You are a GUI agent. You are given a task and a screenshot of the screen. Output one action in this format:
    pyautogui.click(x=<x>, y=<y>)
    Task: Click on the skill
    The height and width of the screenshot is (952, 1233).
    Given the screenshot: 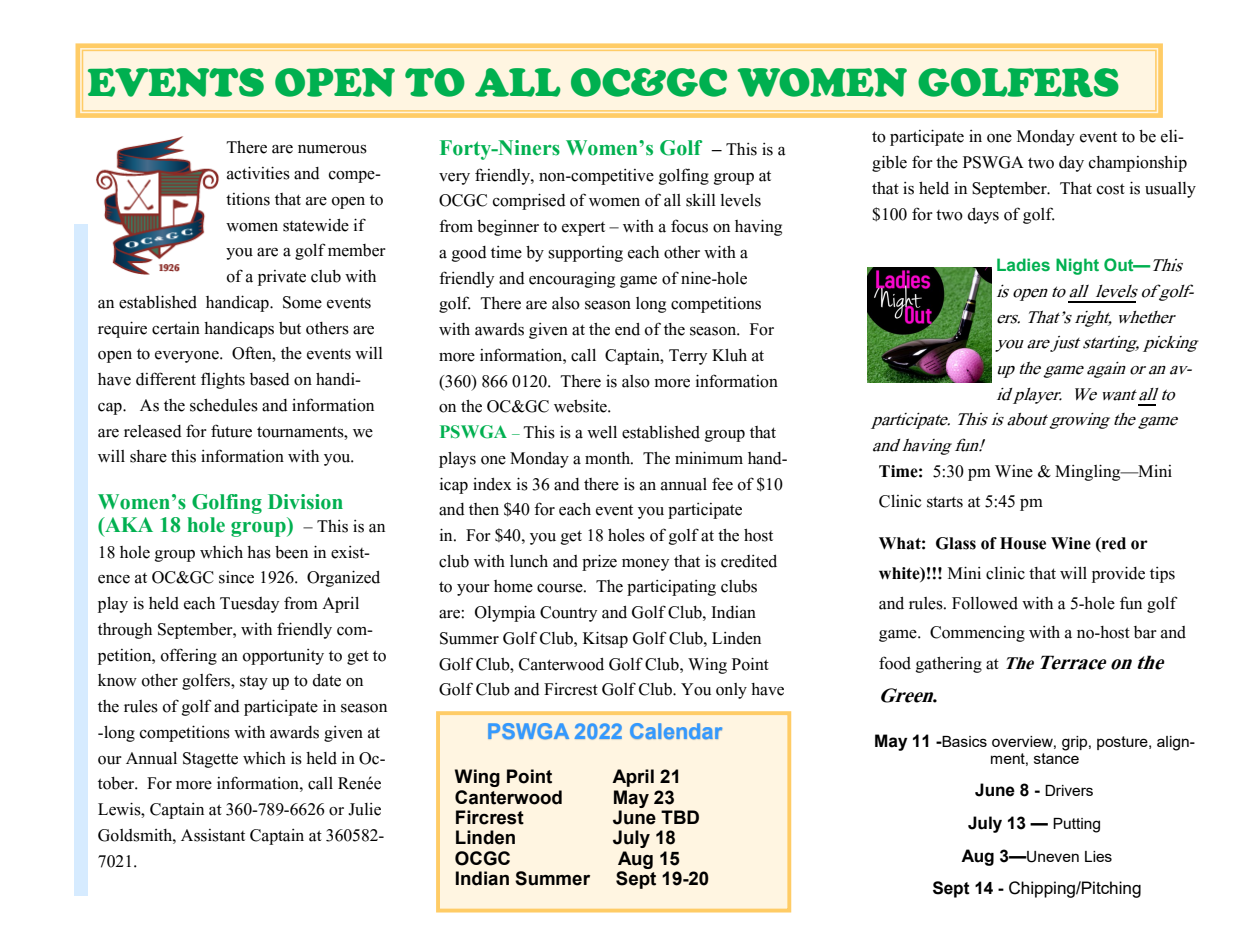 What is the action you would take?
    pyautogui.click(x=701, y=200)
